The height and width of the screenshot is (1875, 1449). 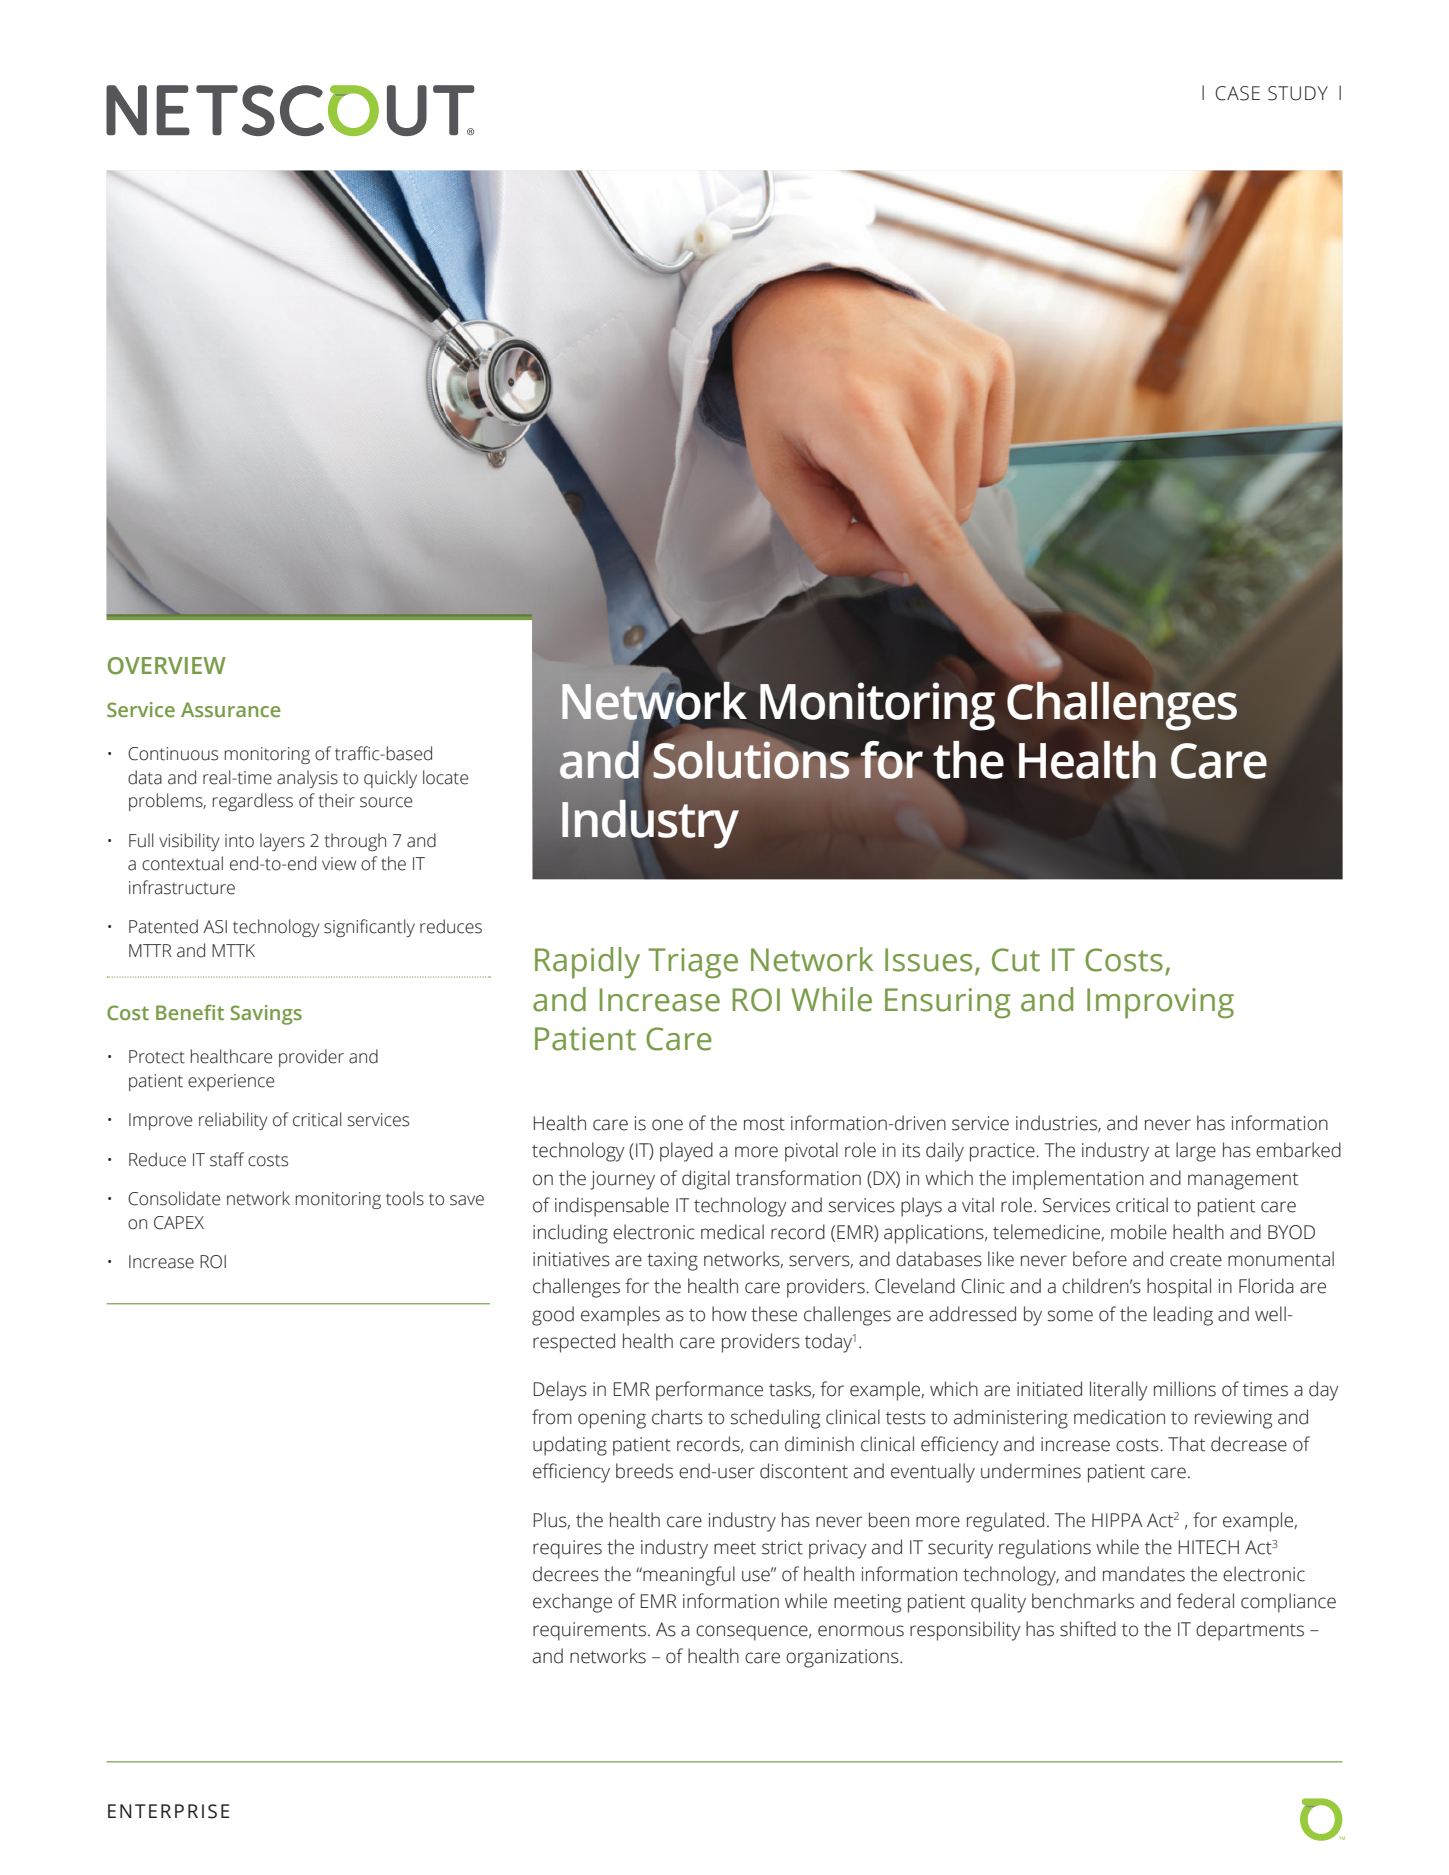 I want to click on Triage, so click(x=693, y=963).
